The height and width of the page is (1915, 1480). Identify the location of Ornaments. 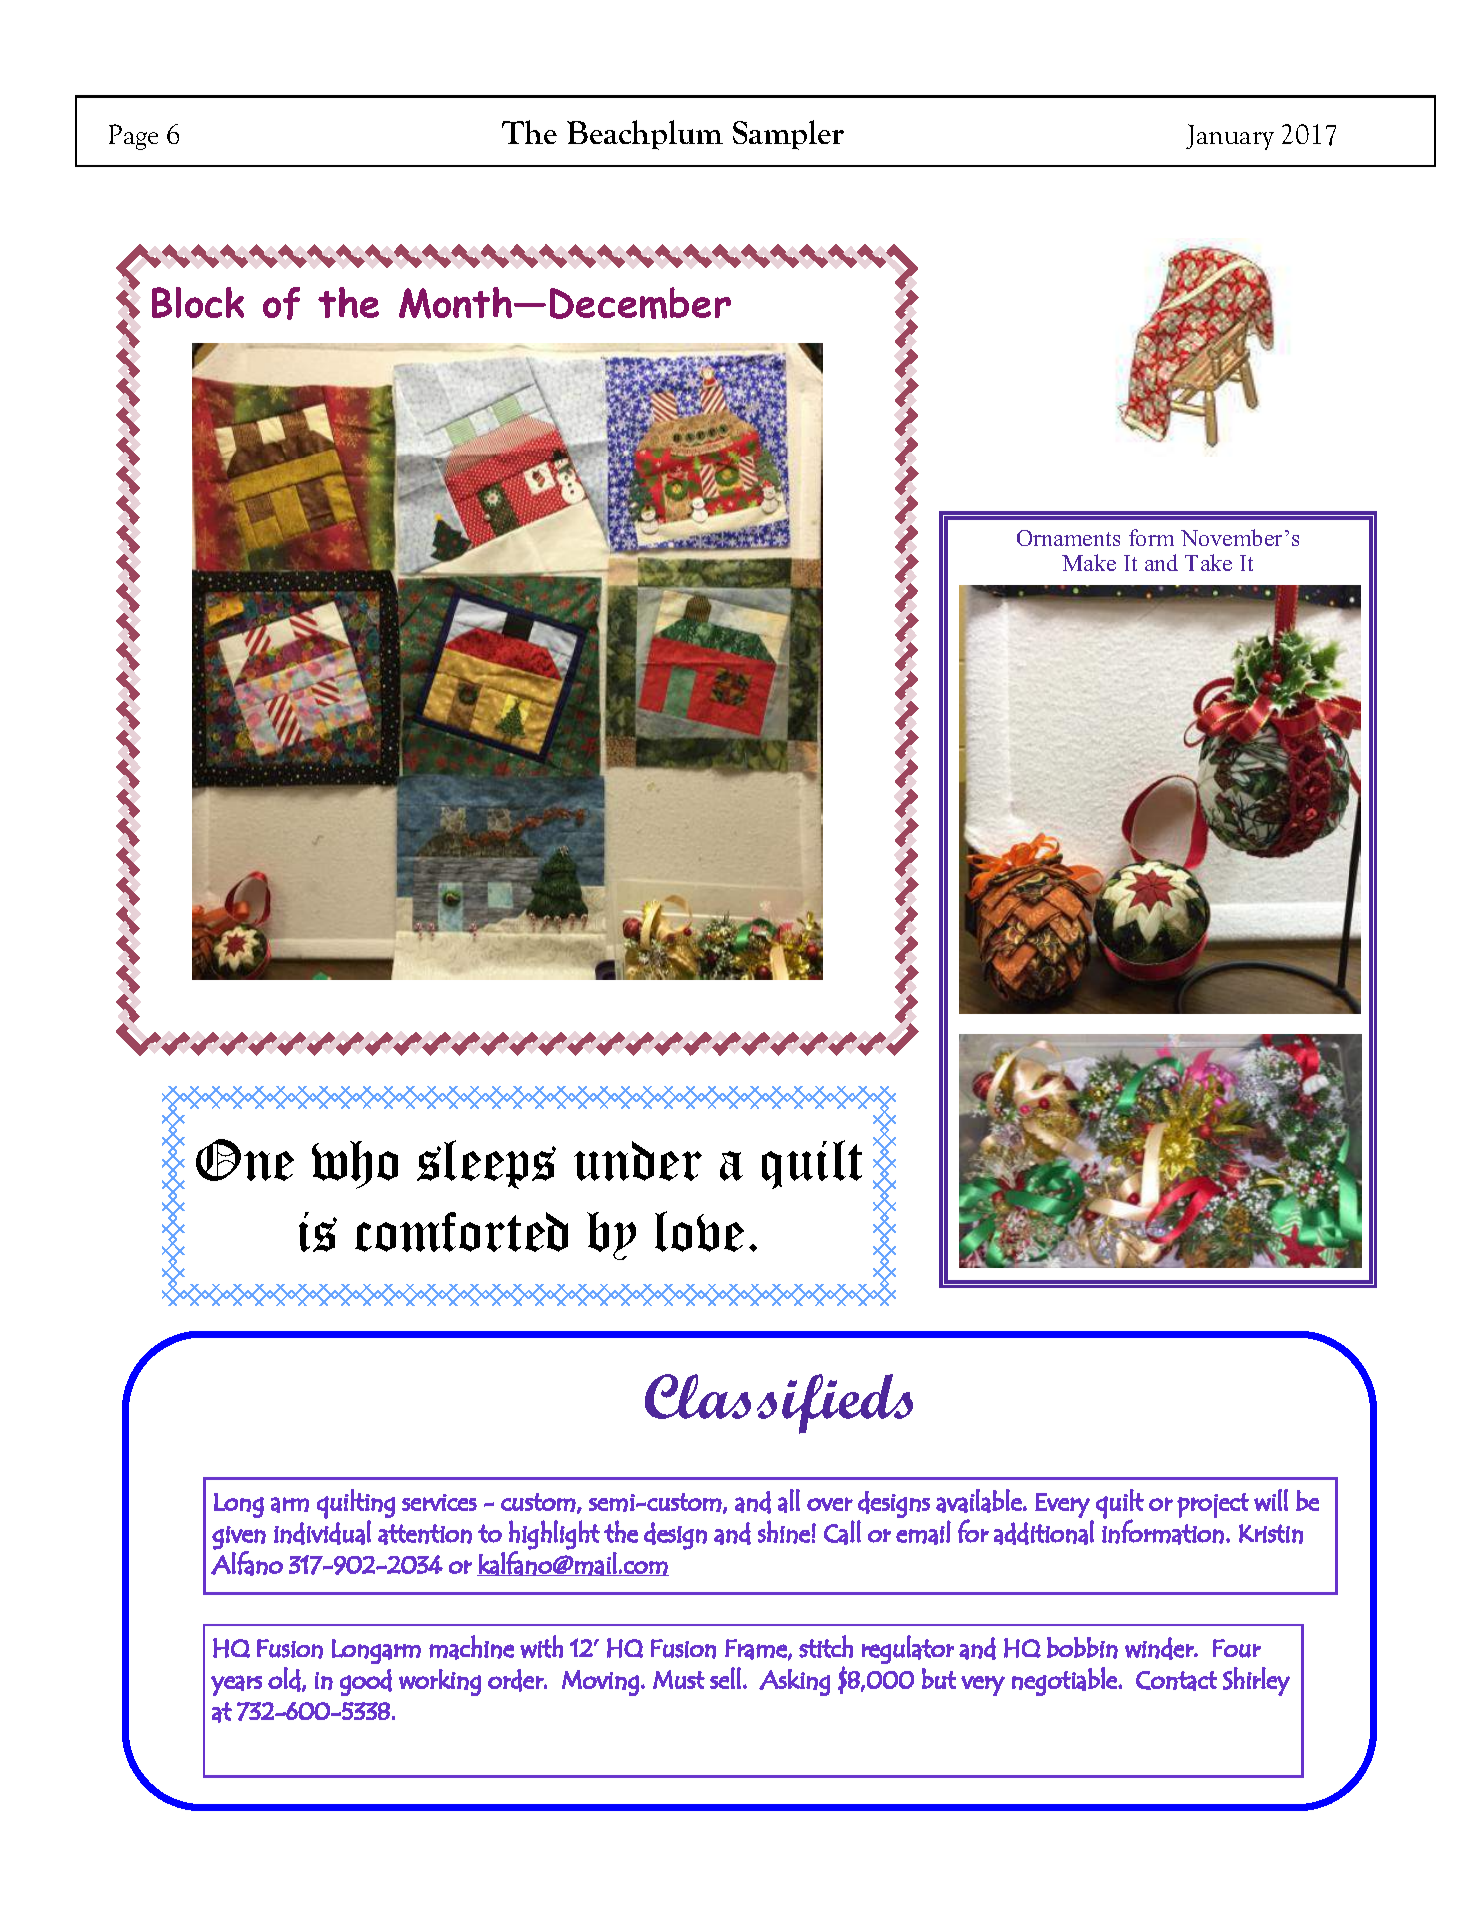
(1068, 538).
